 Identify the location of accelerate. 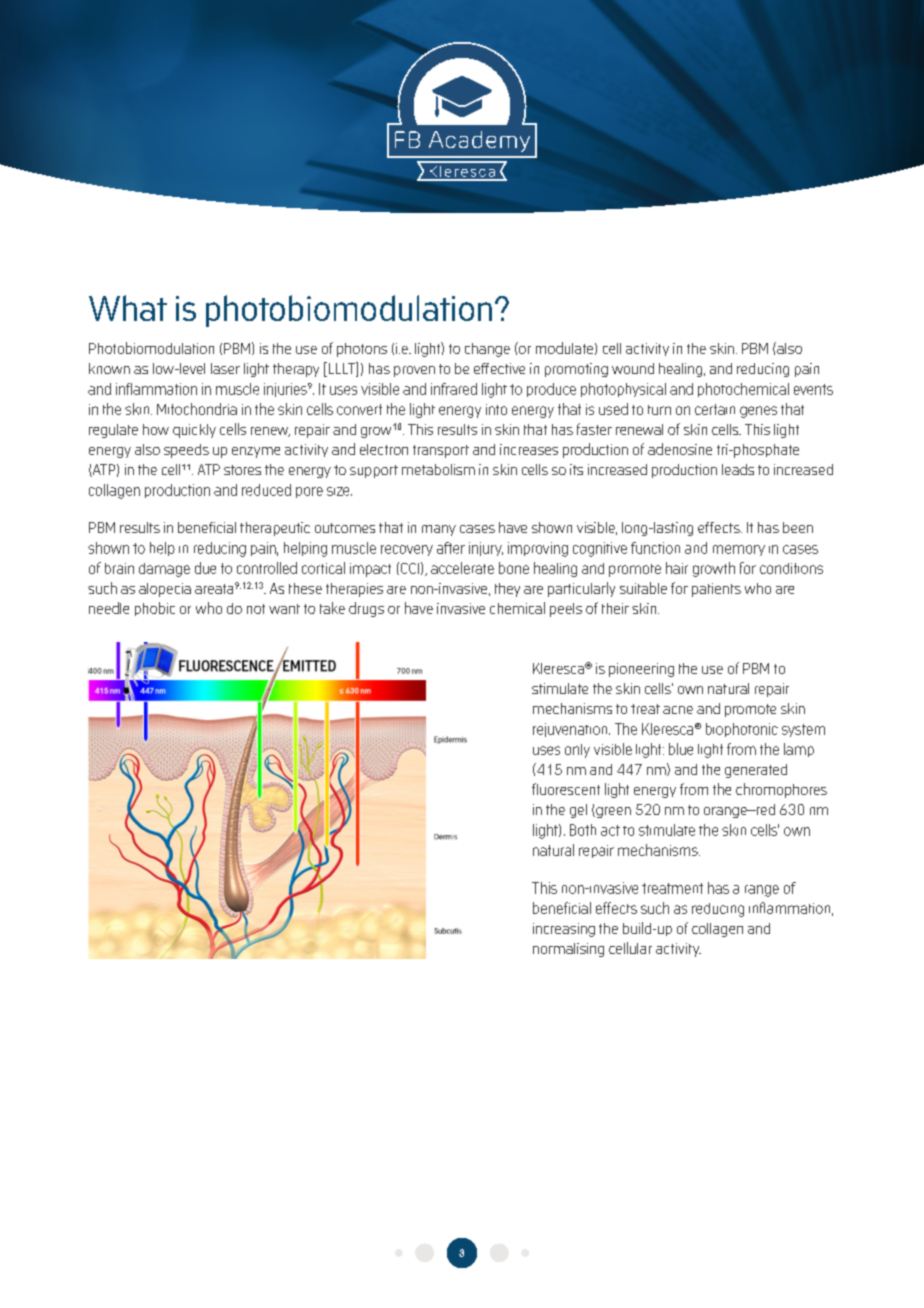
(462, 568).
